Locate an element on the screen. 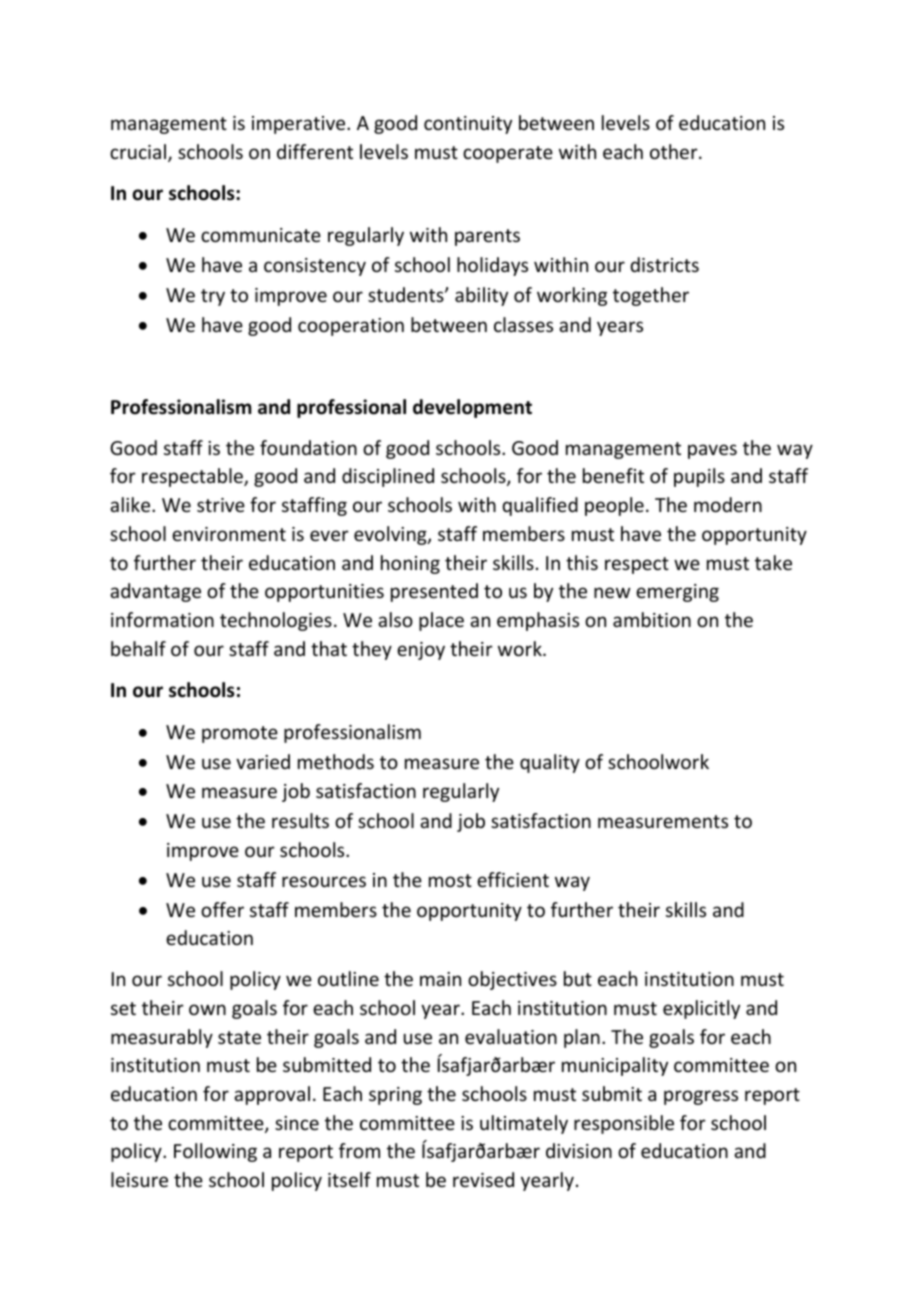 The image size is (924, 1308). progress is located at coordinates (701, 1097).
